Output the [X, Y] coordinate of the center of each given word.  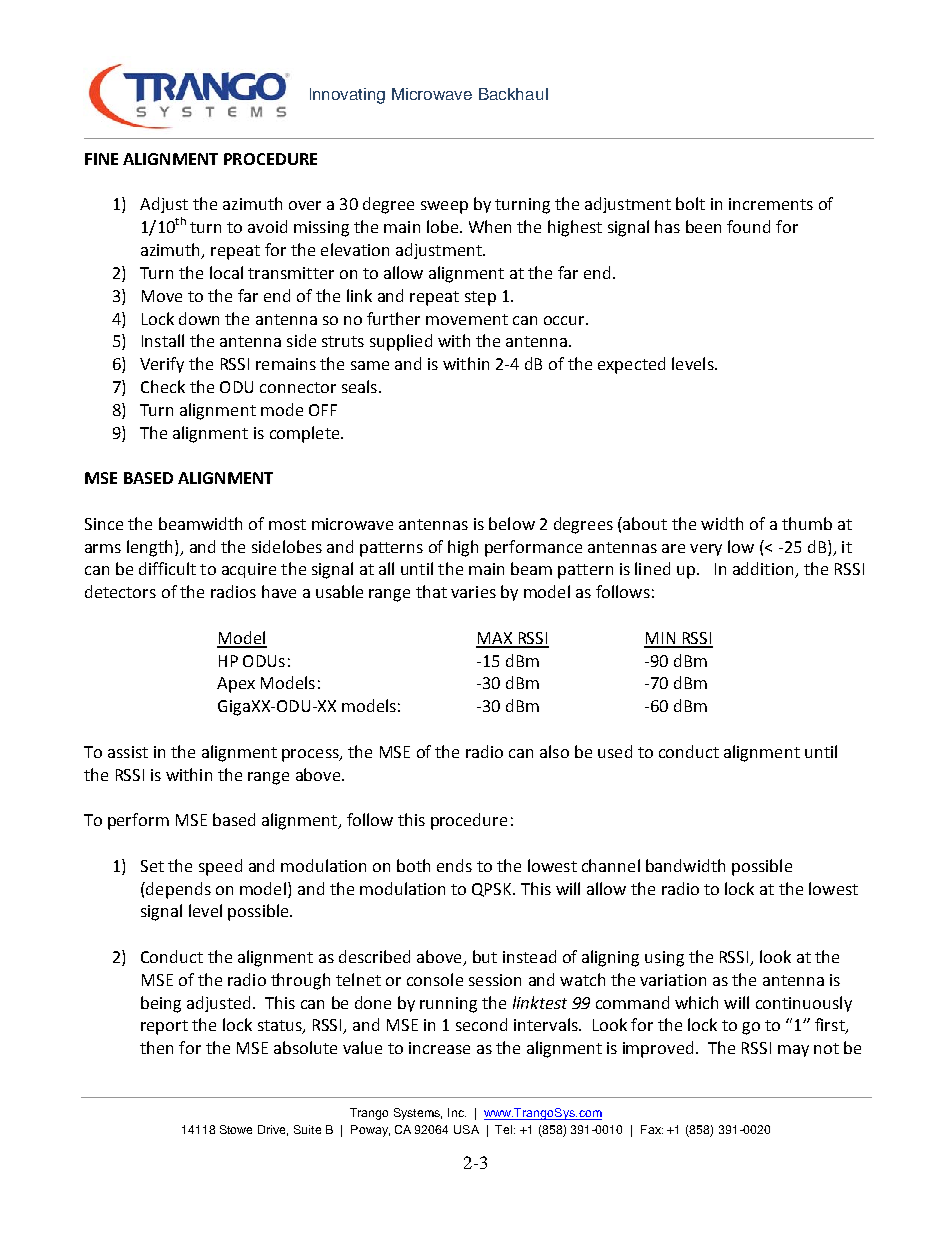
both [413, 865]
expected [631, 365]
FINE [101, 159]
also [554, 751]
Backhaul [513, 94]
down [199, 318]
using [664, 959]
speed [220, 867]
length [149, 548]
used [615, 751]
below [512, 523]
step [480, 298]
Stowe [236, 1129]
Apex [236, 685]
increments [771, 204]
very [706, 550]
